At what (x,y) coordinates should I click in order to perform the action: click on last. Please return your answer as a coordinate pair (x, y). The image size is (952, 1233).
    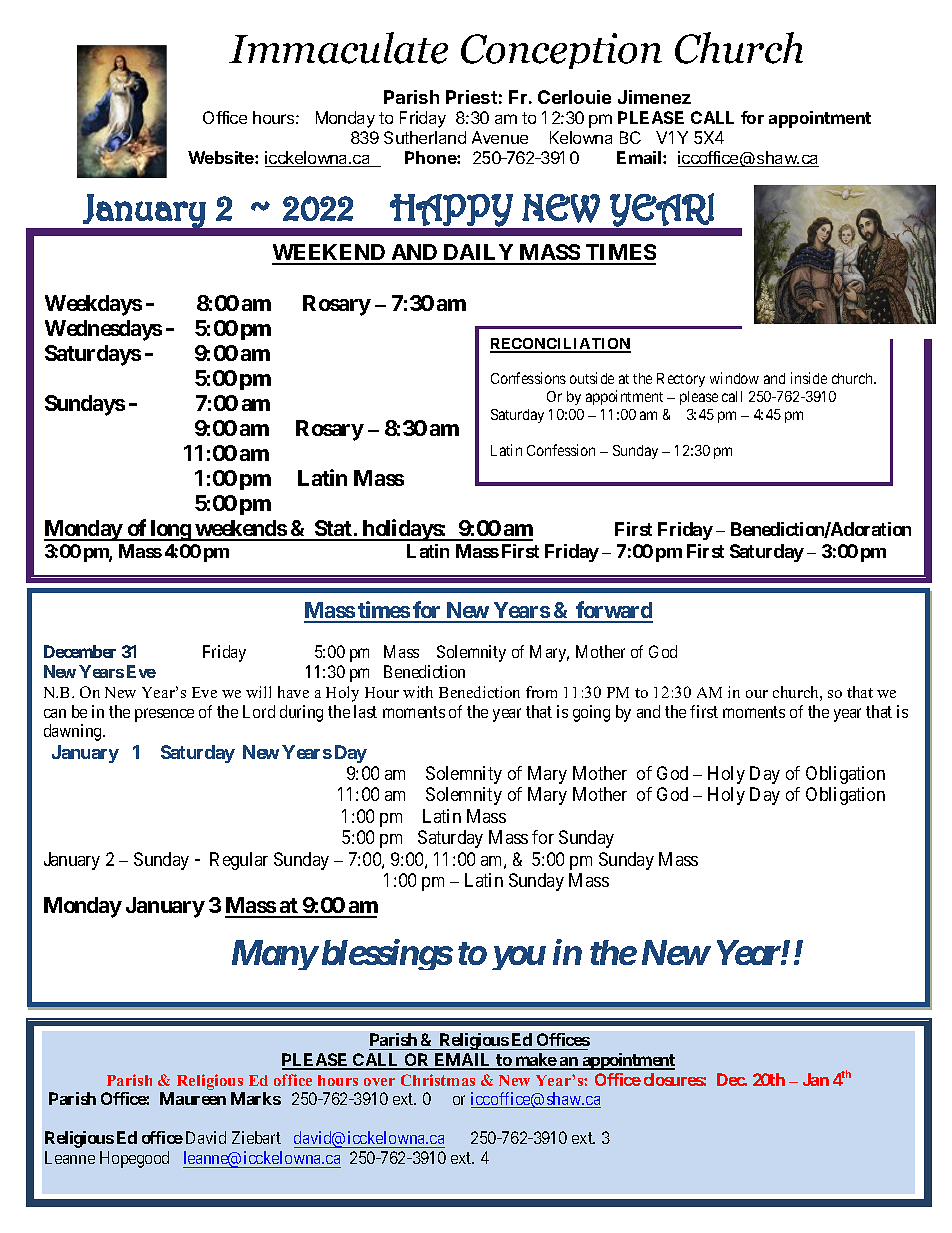
    Looking at the image, I should click on (365, 711).
